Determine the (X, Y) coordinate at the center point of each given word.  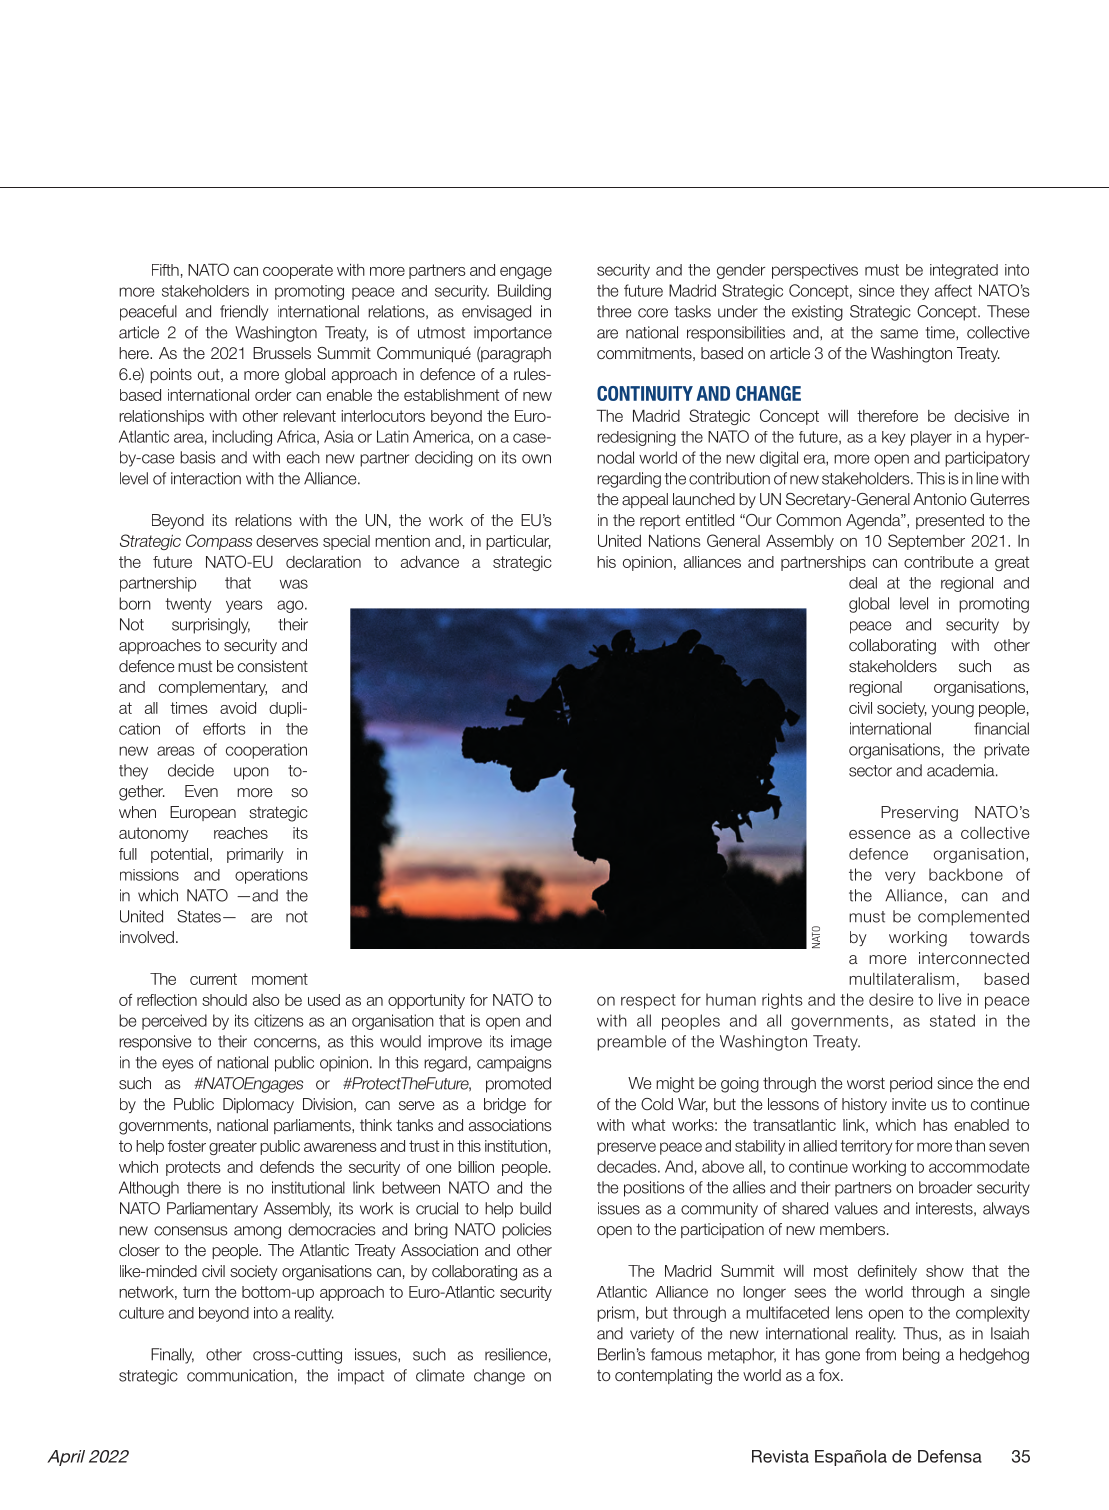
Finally (172, 1356)
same (899, 334)
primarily (255, 855)
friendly (244, 313)
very (900, 877)
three (614, 311)
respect (648, 1001)
